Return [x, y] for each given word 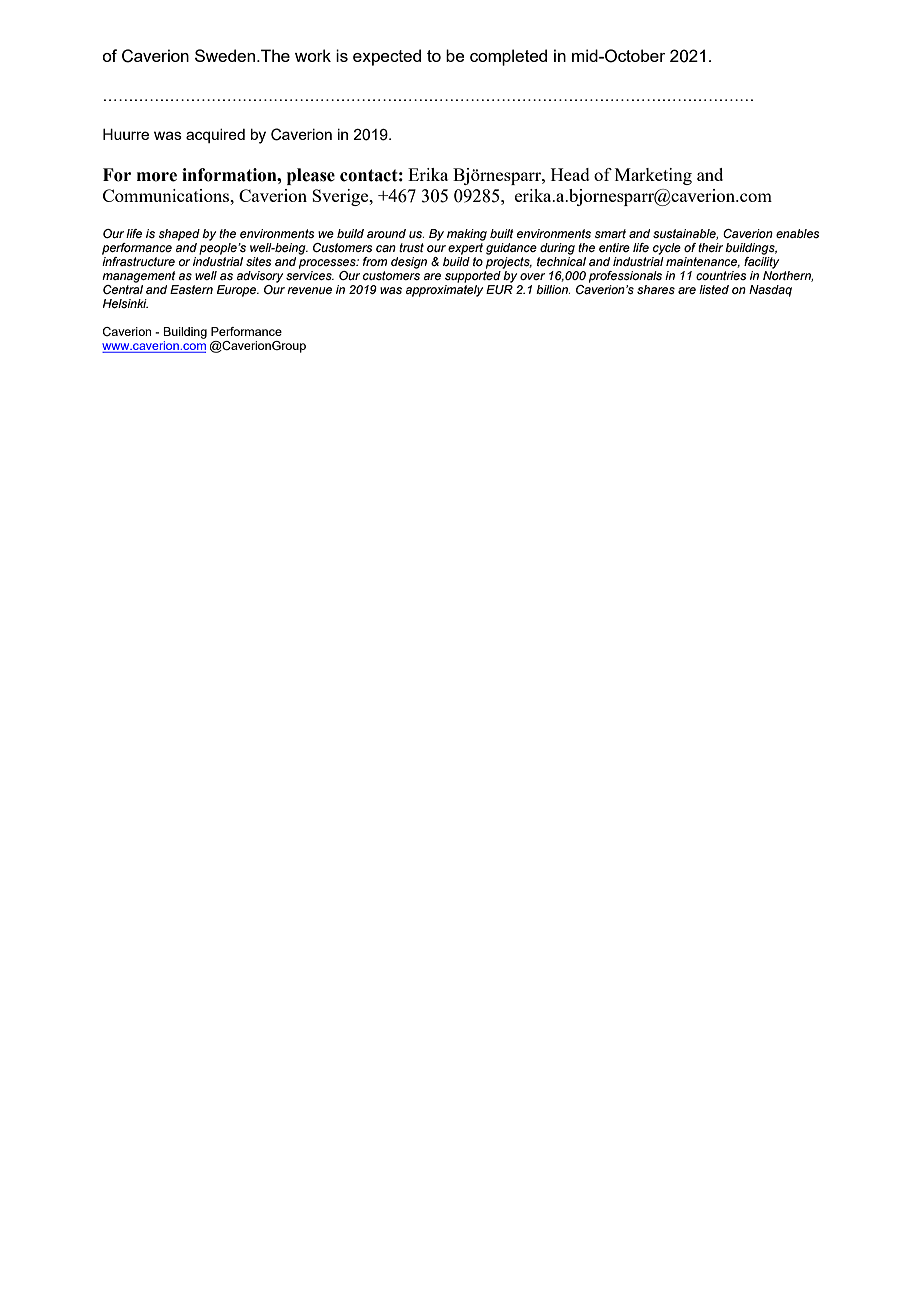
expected [387, 57]
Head [570, 174]
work [313, 55]
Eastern [191, 289]
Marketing [653, 176]
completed [508, 57]
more [157, 177]
